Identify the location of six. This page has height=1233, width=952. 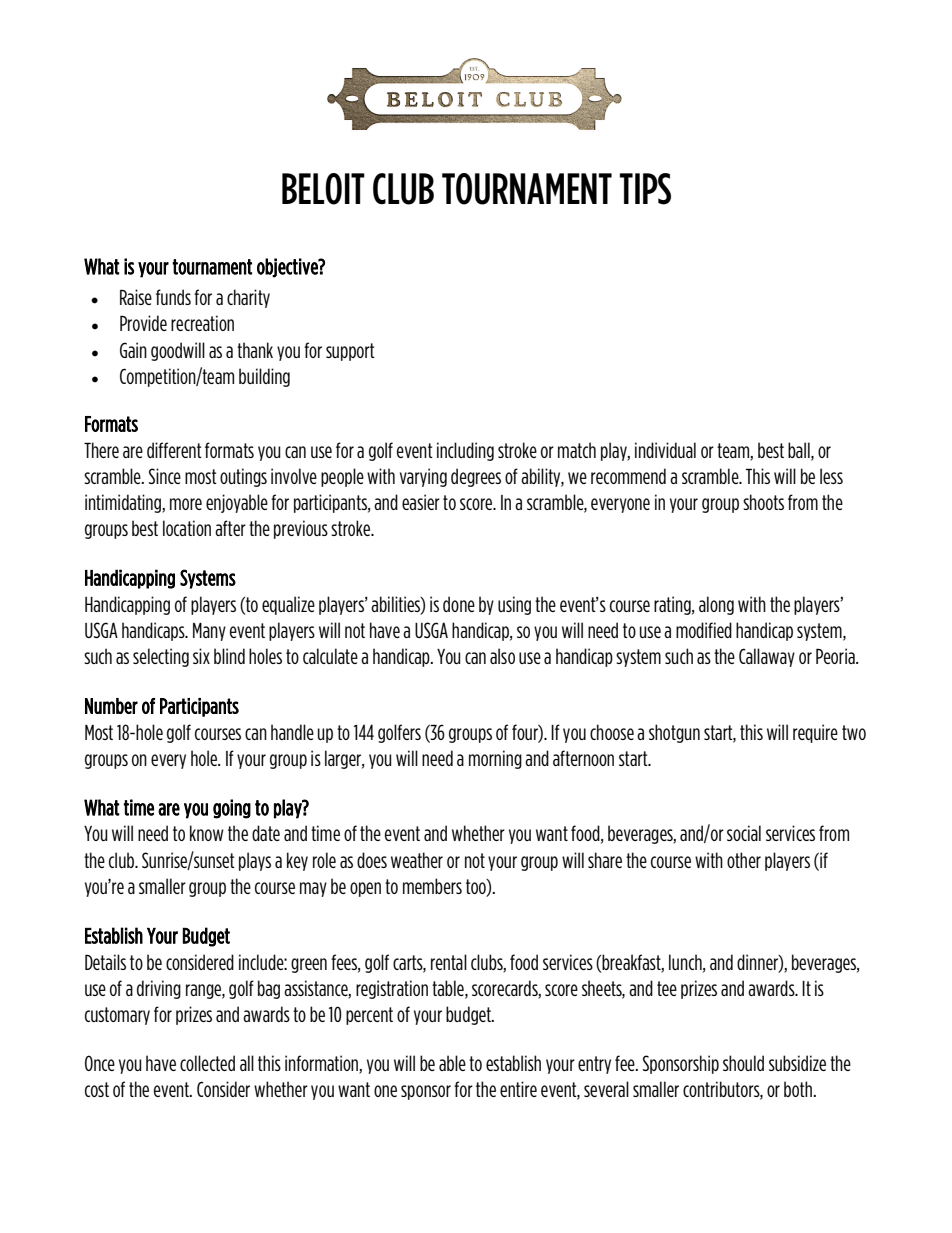
(201, 656).
